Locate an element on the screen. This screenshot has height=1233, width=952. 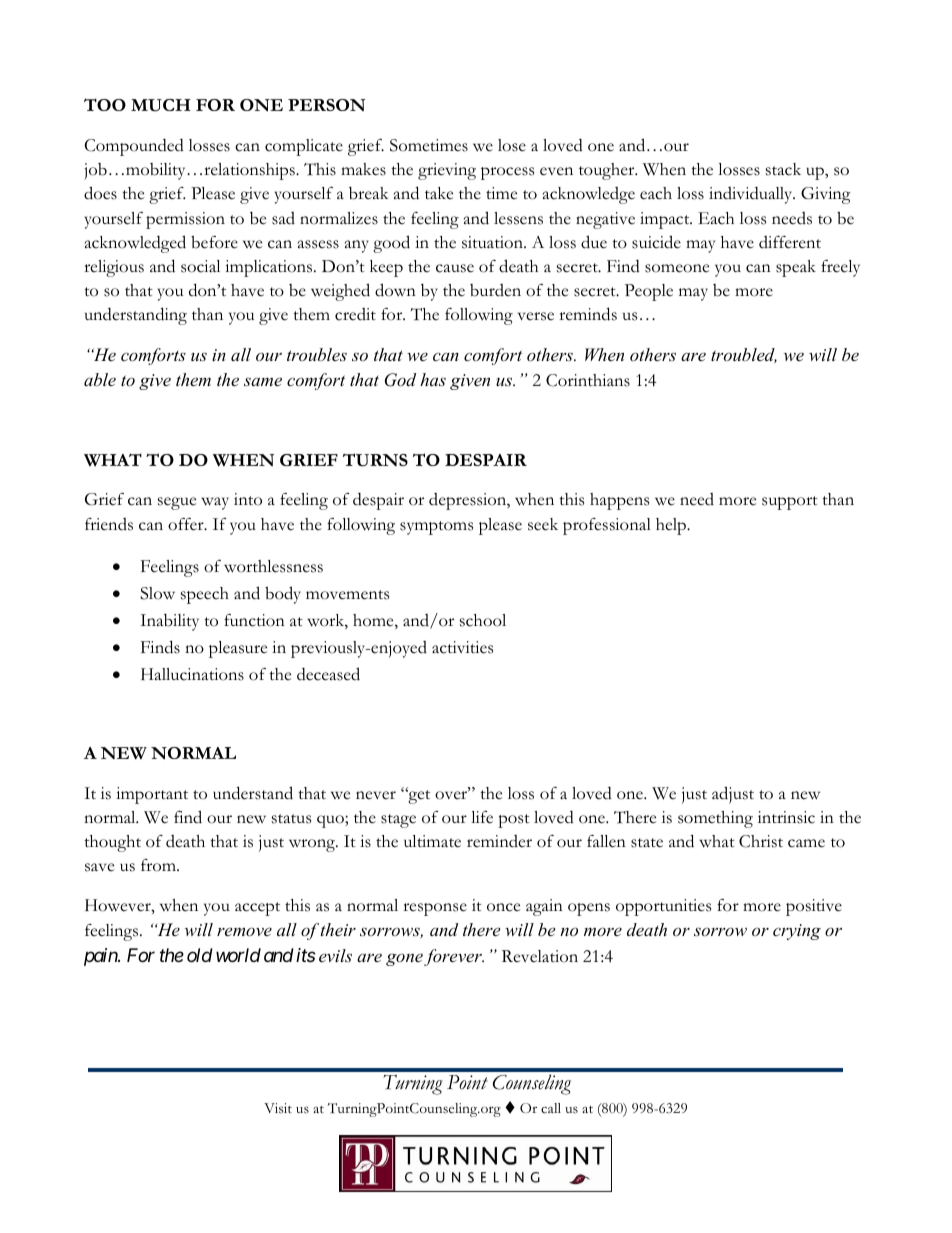
help is located at coordinates (672, 526).
